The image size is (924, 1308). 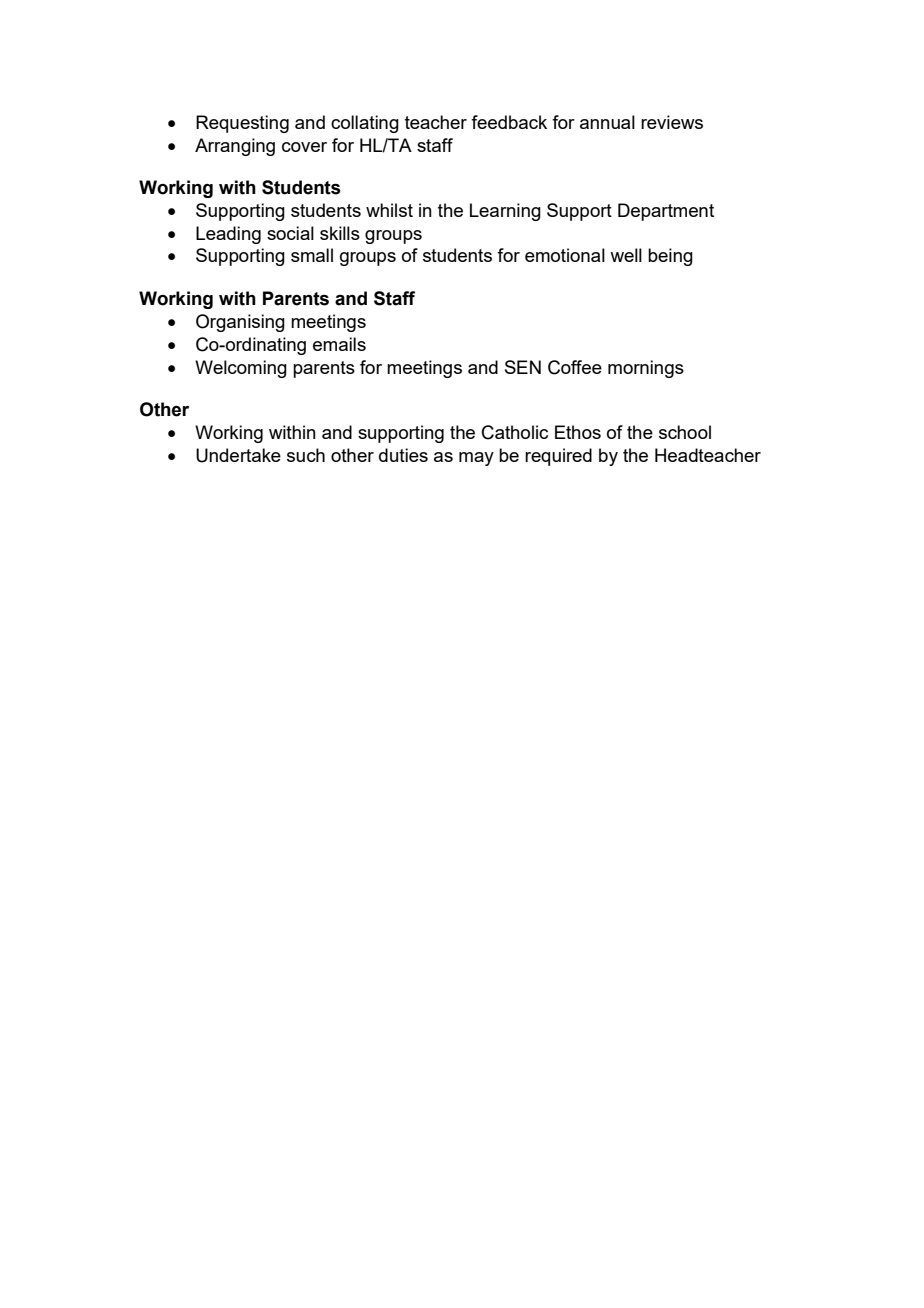 What do you see at coordinates (626, 255) in the page?
I see `well` at bounding box center [626, 255].
